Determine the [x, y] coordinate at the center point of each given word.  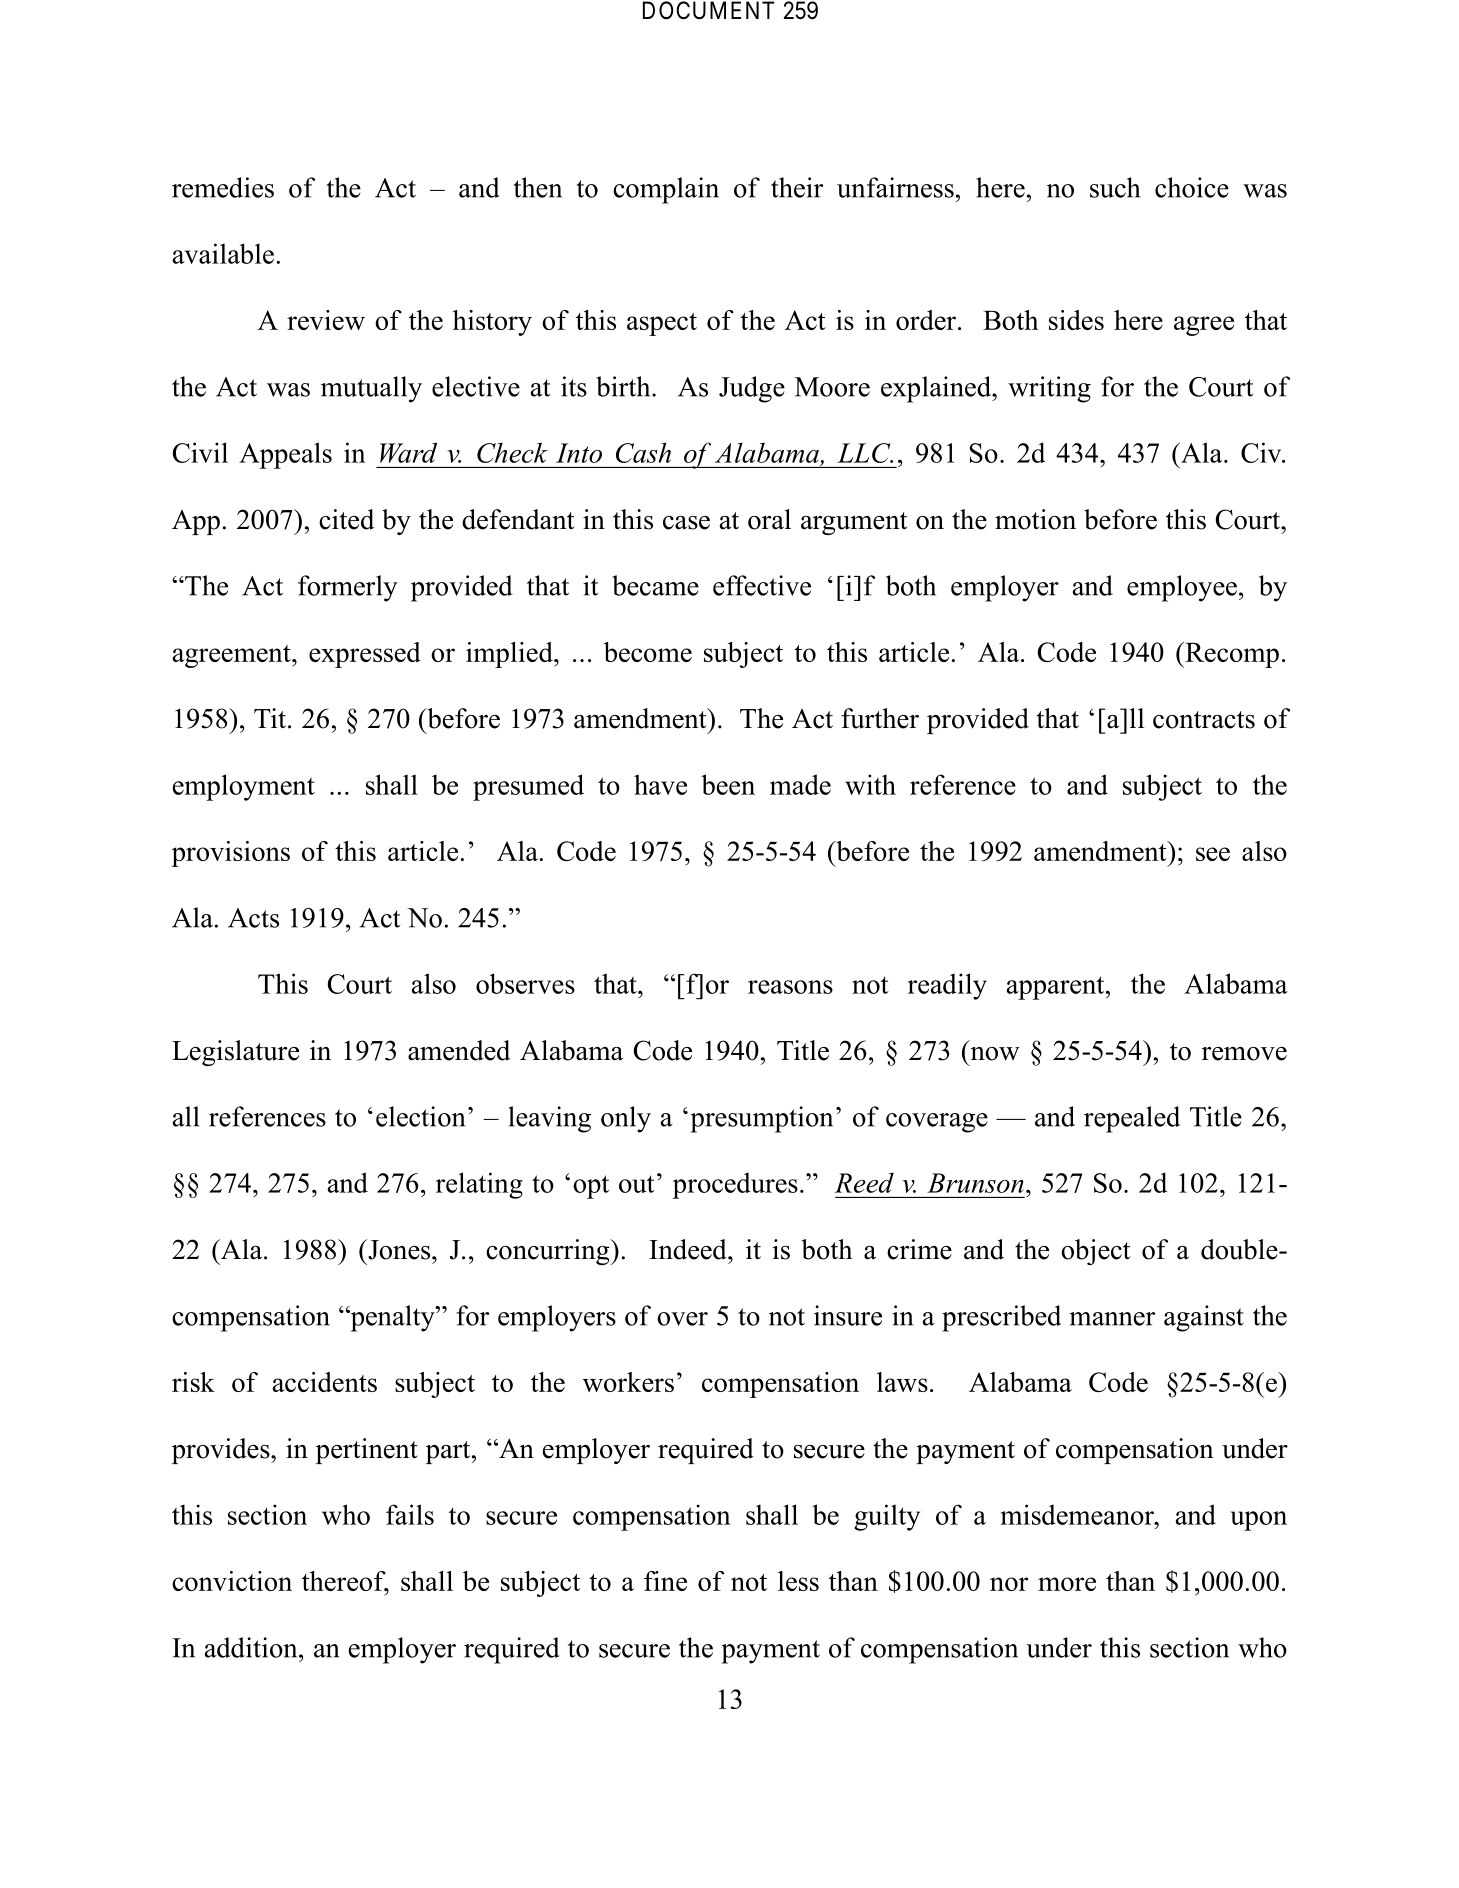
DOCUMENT [708, 10]
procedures [735, 1185]
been [728, 784]
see [1213, 854]
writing [1049, 389]
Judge [752, 389]
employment [244, 787]
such [1115, 187]
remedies [223, 187]
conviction [232, 1581]
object [1095, 1252]
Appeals [285, 455]
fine [665, 1581]
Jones [399, 1249]
